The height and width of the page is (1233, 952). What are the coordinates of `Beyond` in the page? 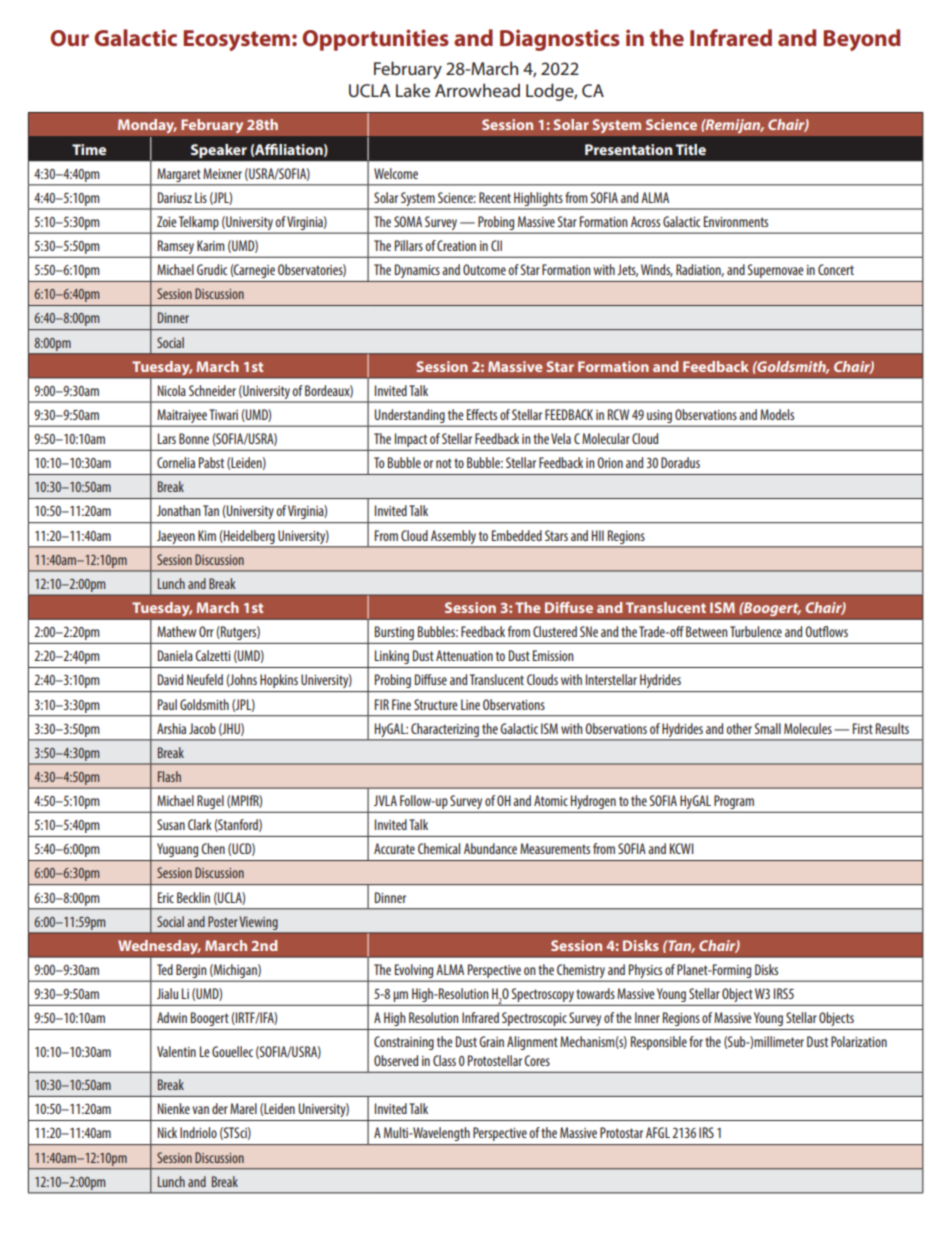 It's located at (861, 40).
